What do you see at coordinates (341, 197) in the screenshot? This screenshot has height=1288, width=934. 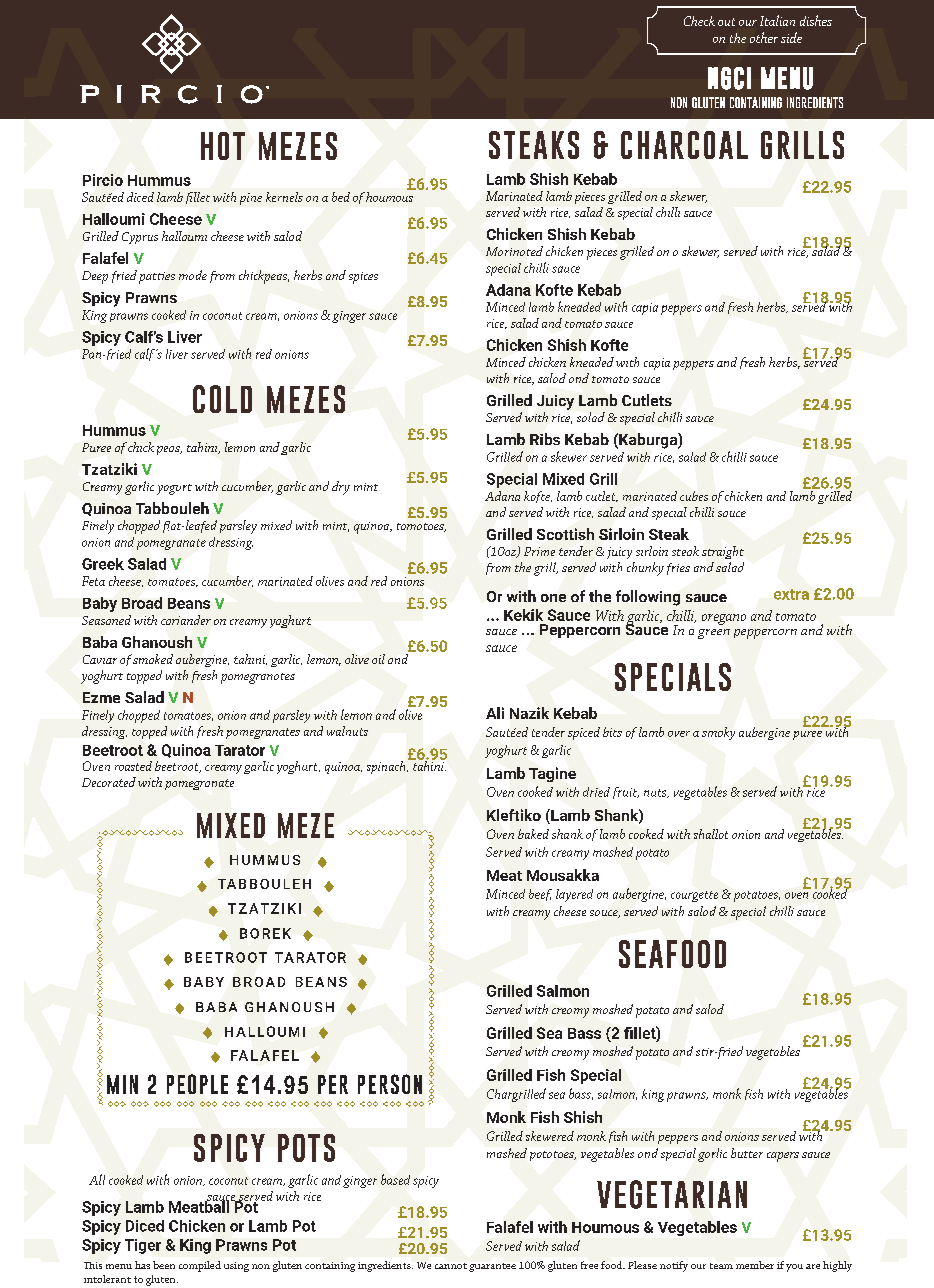 I see `bed` at bounding box center [341, 197].
